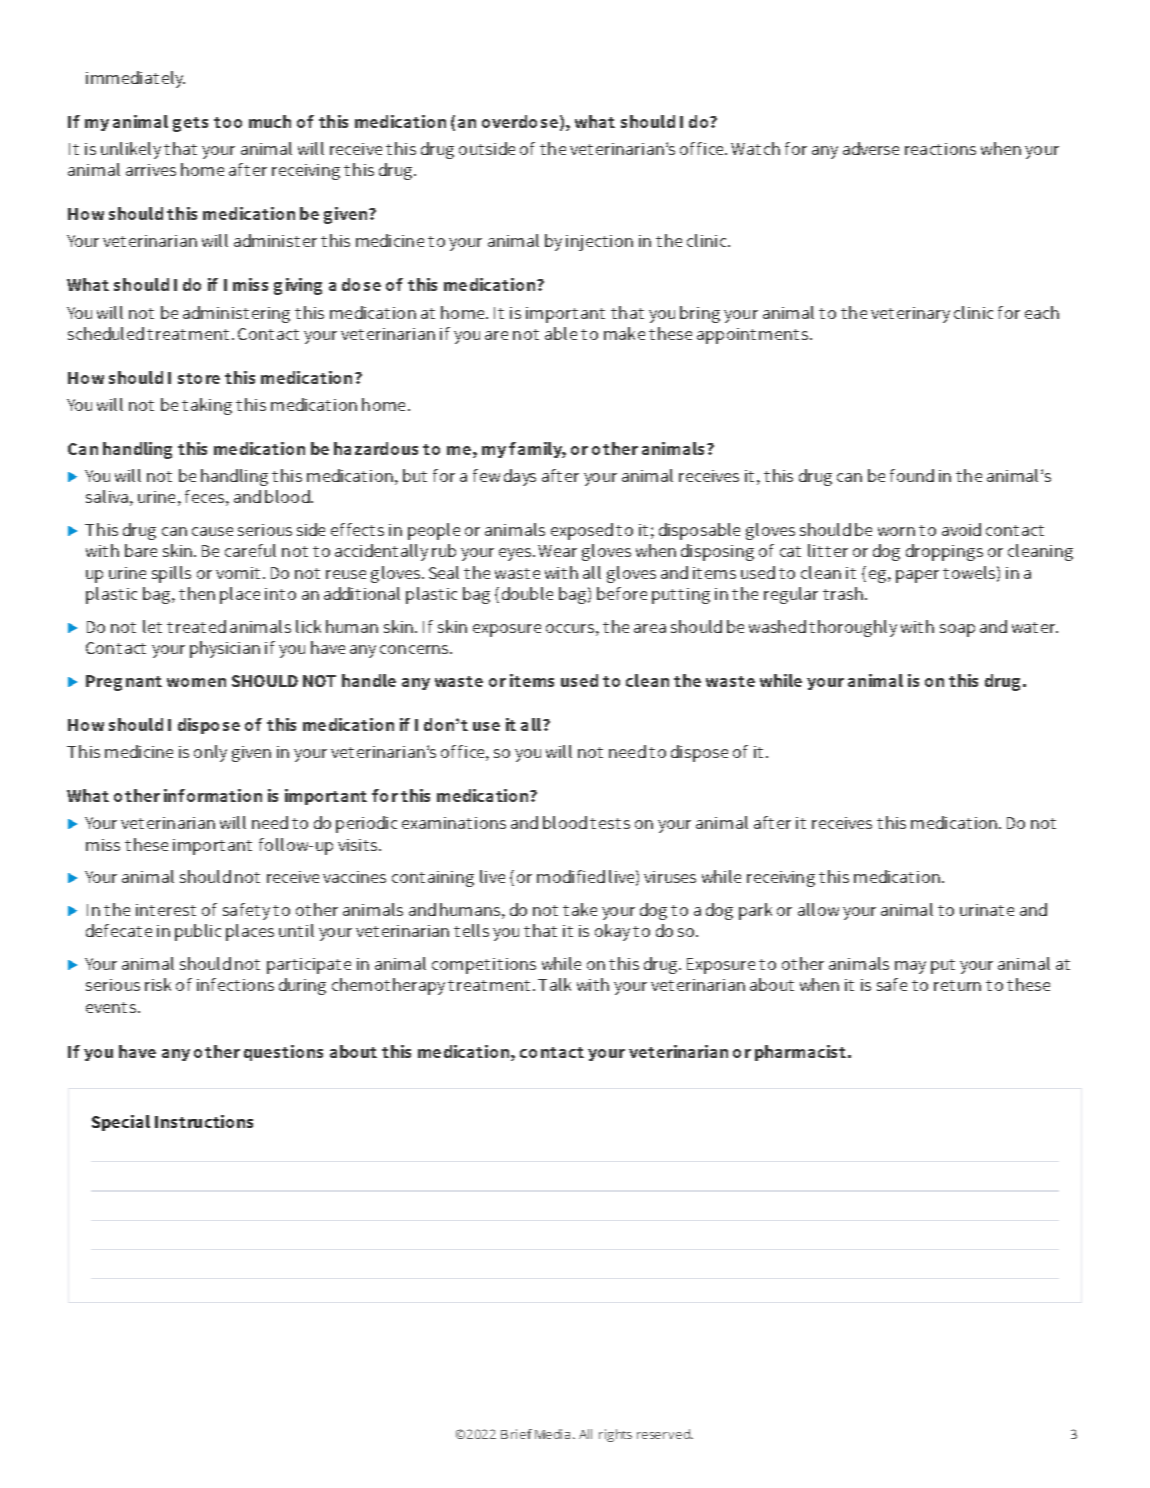  Describe the element at coordinates (940, 149) in the screenshot. I see `reactions` at that location.
